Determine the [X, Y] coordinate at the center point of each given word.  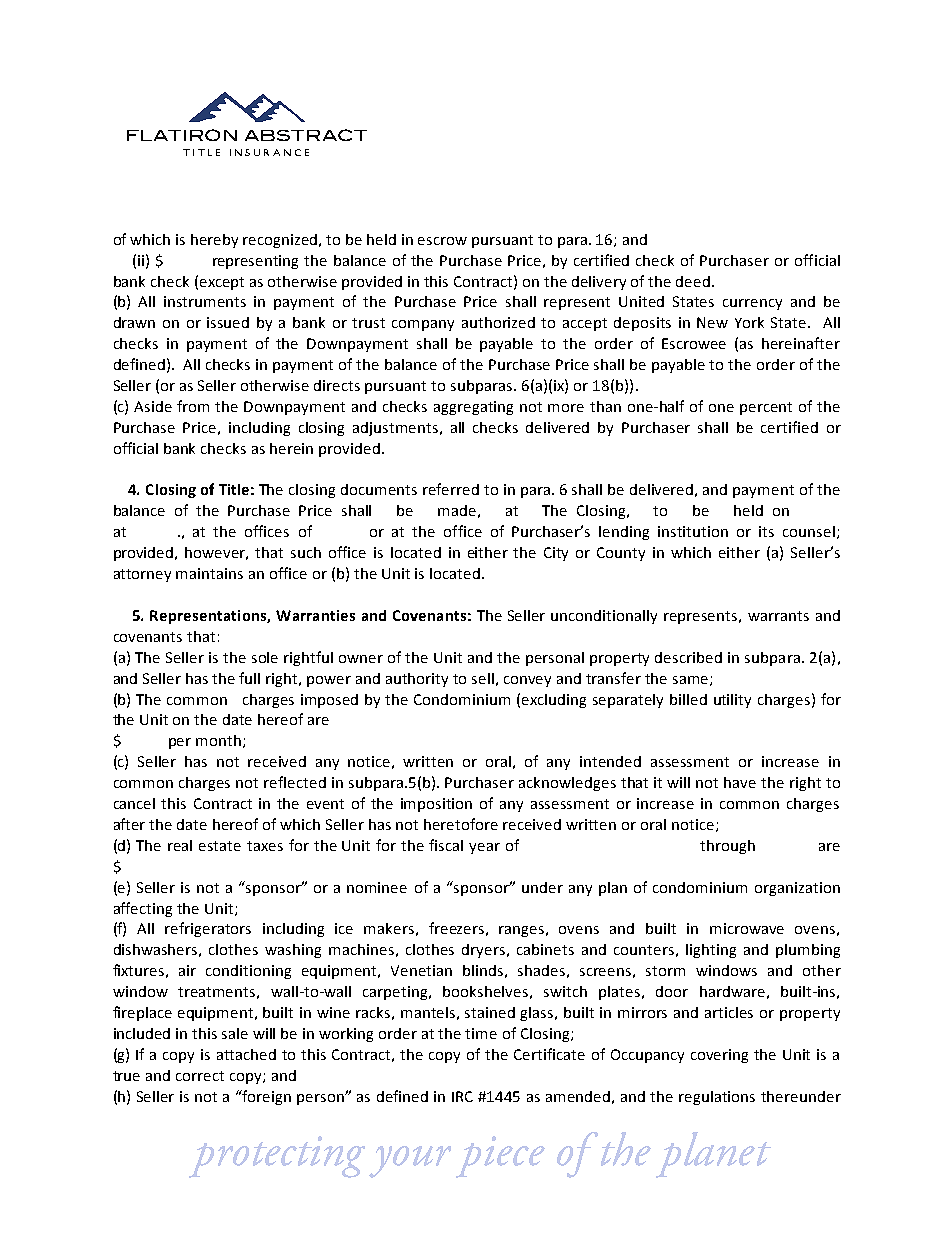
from [193, 406]
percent [766, 408]
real [180, 845]
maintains [209, 573]
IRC [462, 1096]
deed [693, 281]
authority [417, 680]
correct [200, 1076]
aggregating [473, 408]
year [484, 848]
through [727, 847]
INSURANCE [269, 152]
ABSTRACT [306, 135]
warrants [778, 616]
